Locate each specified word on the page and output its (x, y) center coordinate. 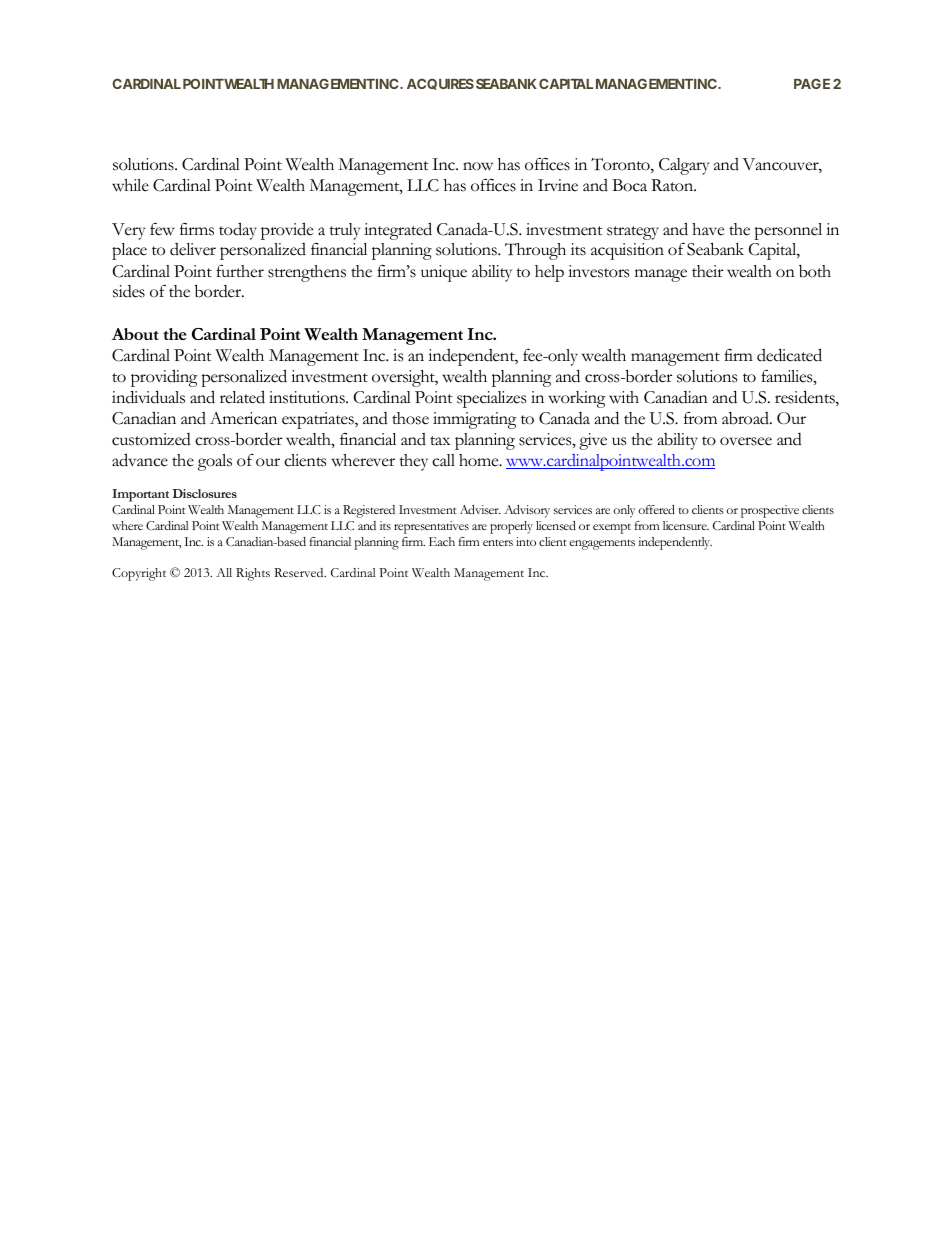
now (478, 166)
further (240, 271)
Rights (253, 574)
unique (444, 273)
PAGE (812, 83)
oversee (746, 441)
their (707, 271)
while (130, 185)
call (443, 460)
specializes (491, 399)
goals (215, 462)
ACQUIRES (440, 84)
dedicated (789, 355)
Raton (673, 185)
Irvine (558, 185)
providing (164, 378)
